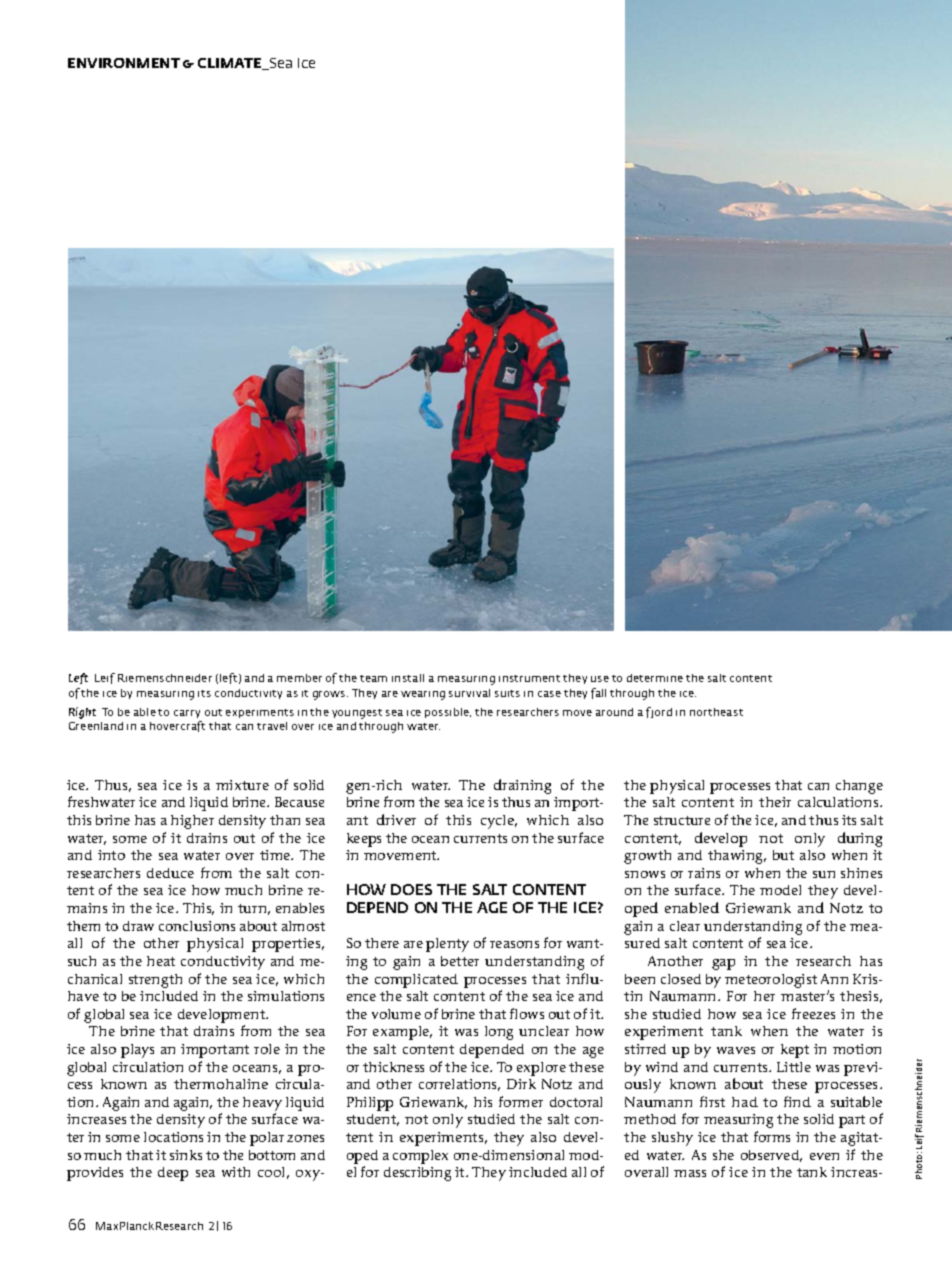 The image size is (952, 1271). What do you see at coordinates (420, 1157) in the screenshot?
I see `complex` at bounding box center [420, 1157].
